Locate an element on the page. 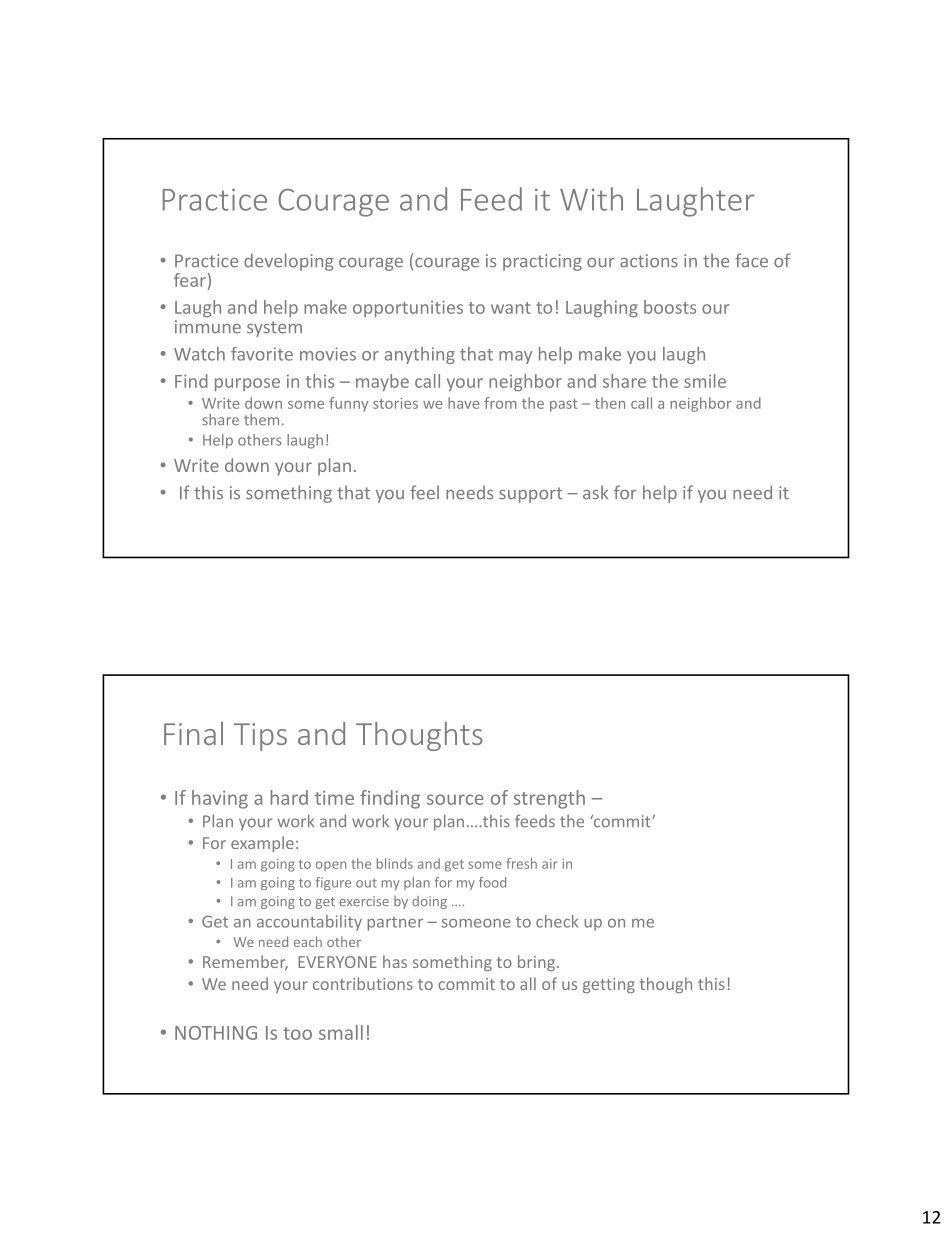  practicing is located at coordinates (542, 262).
